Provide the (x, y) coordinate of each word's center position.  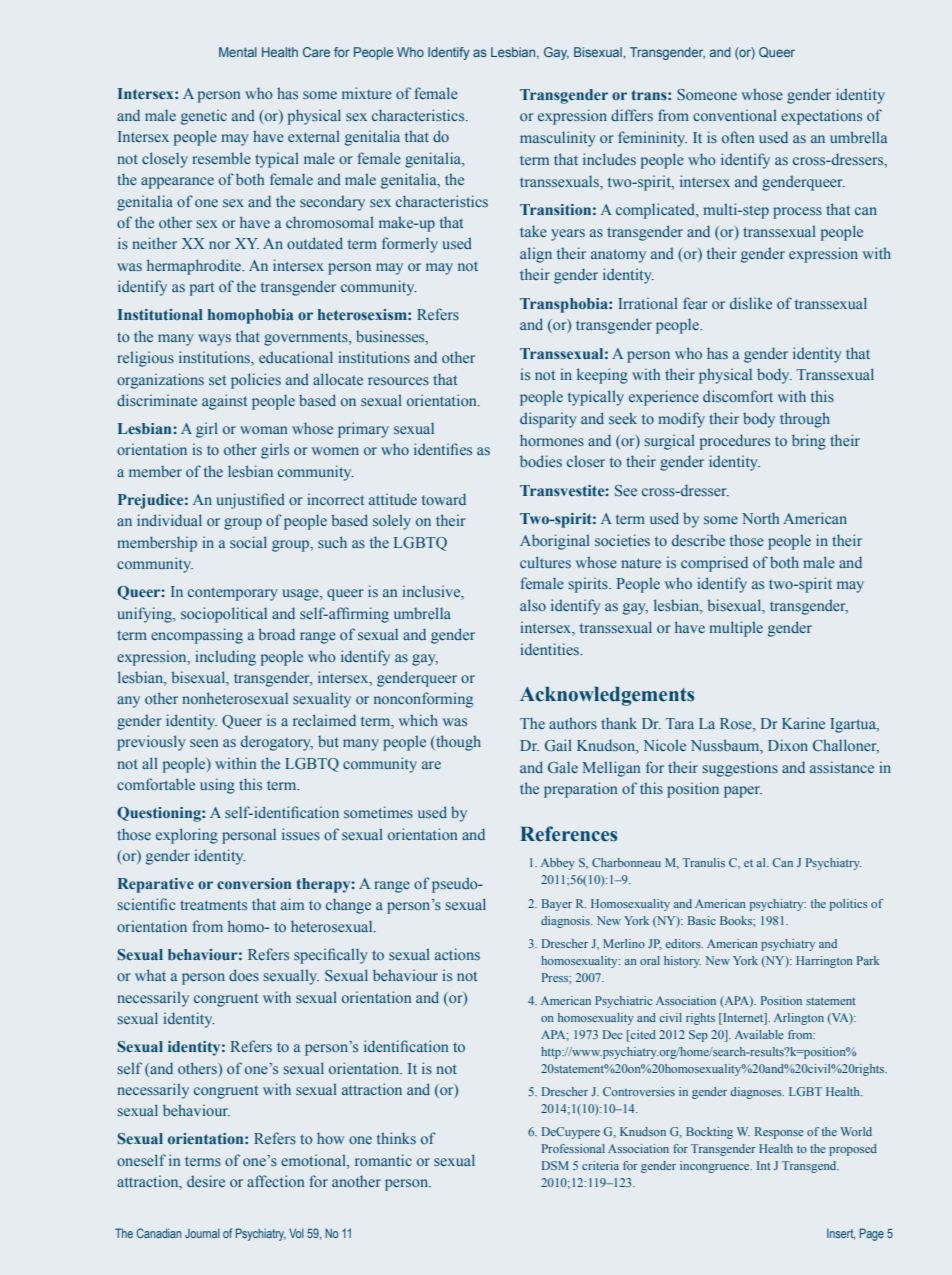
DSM (555, 1165)
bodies (541, 461)
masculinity (557, 139)
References (568, 834)
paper (743, 792)
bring (809, 442)
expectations (821, 117)
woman (263, 430)
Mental (238, 52)
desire (206, 1181)
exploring (187, 836)
